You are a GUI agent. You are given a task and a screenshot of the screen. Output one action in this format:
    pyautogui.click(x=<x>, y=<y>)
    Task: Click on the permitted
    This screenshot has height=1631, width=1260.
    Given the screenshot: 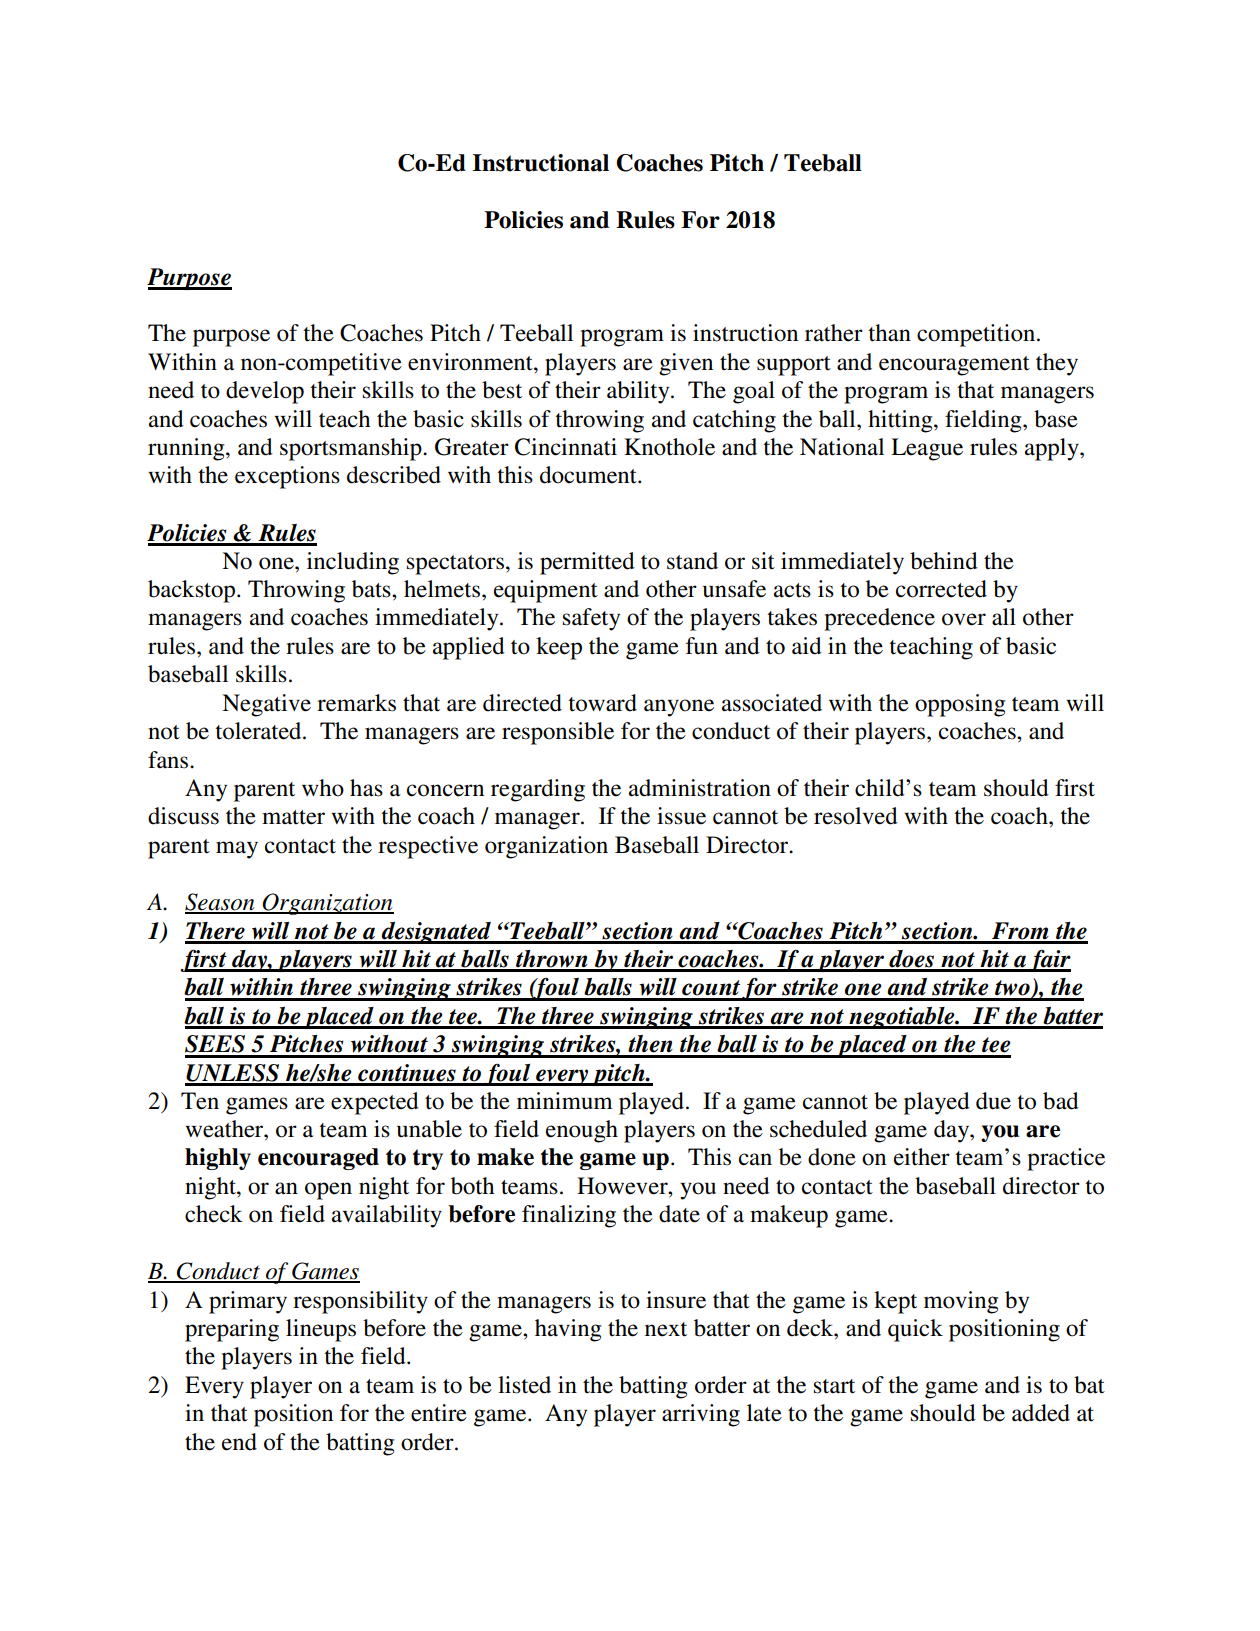 What is the action you would take?
    pyautogui.click(x=587, y=563)
